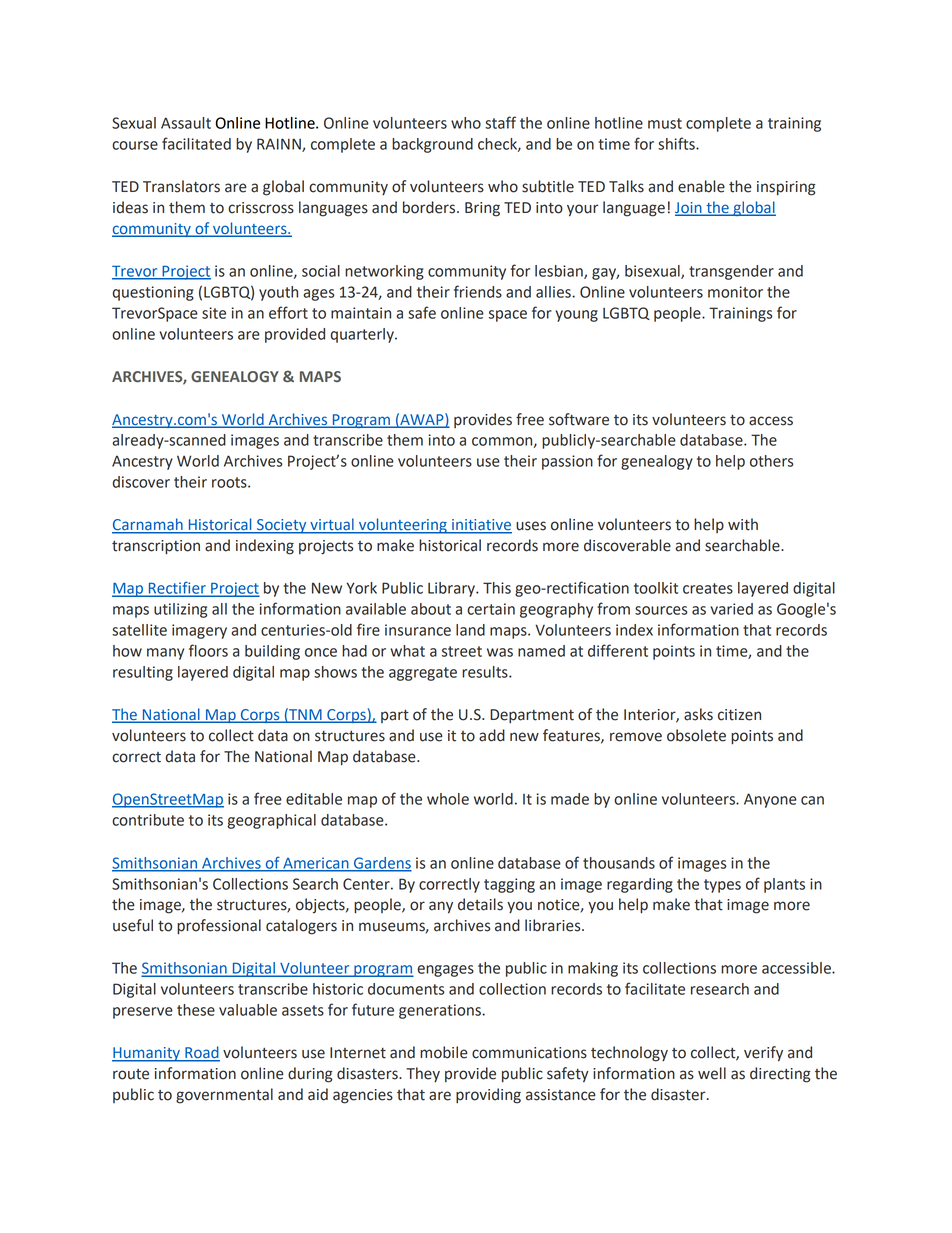 Image resolution: width=952 pixels, height=1233 pixels. Describe the element at coordinates (444, 1052) in the document. I see `mobile` at that location.
